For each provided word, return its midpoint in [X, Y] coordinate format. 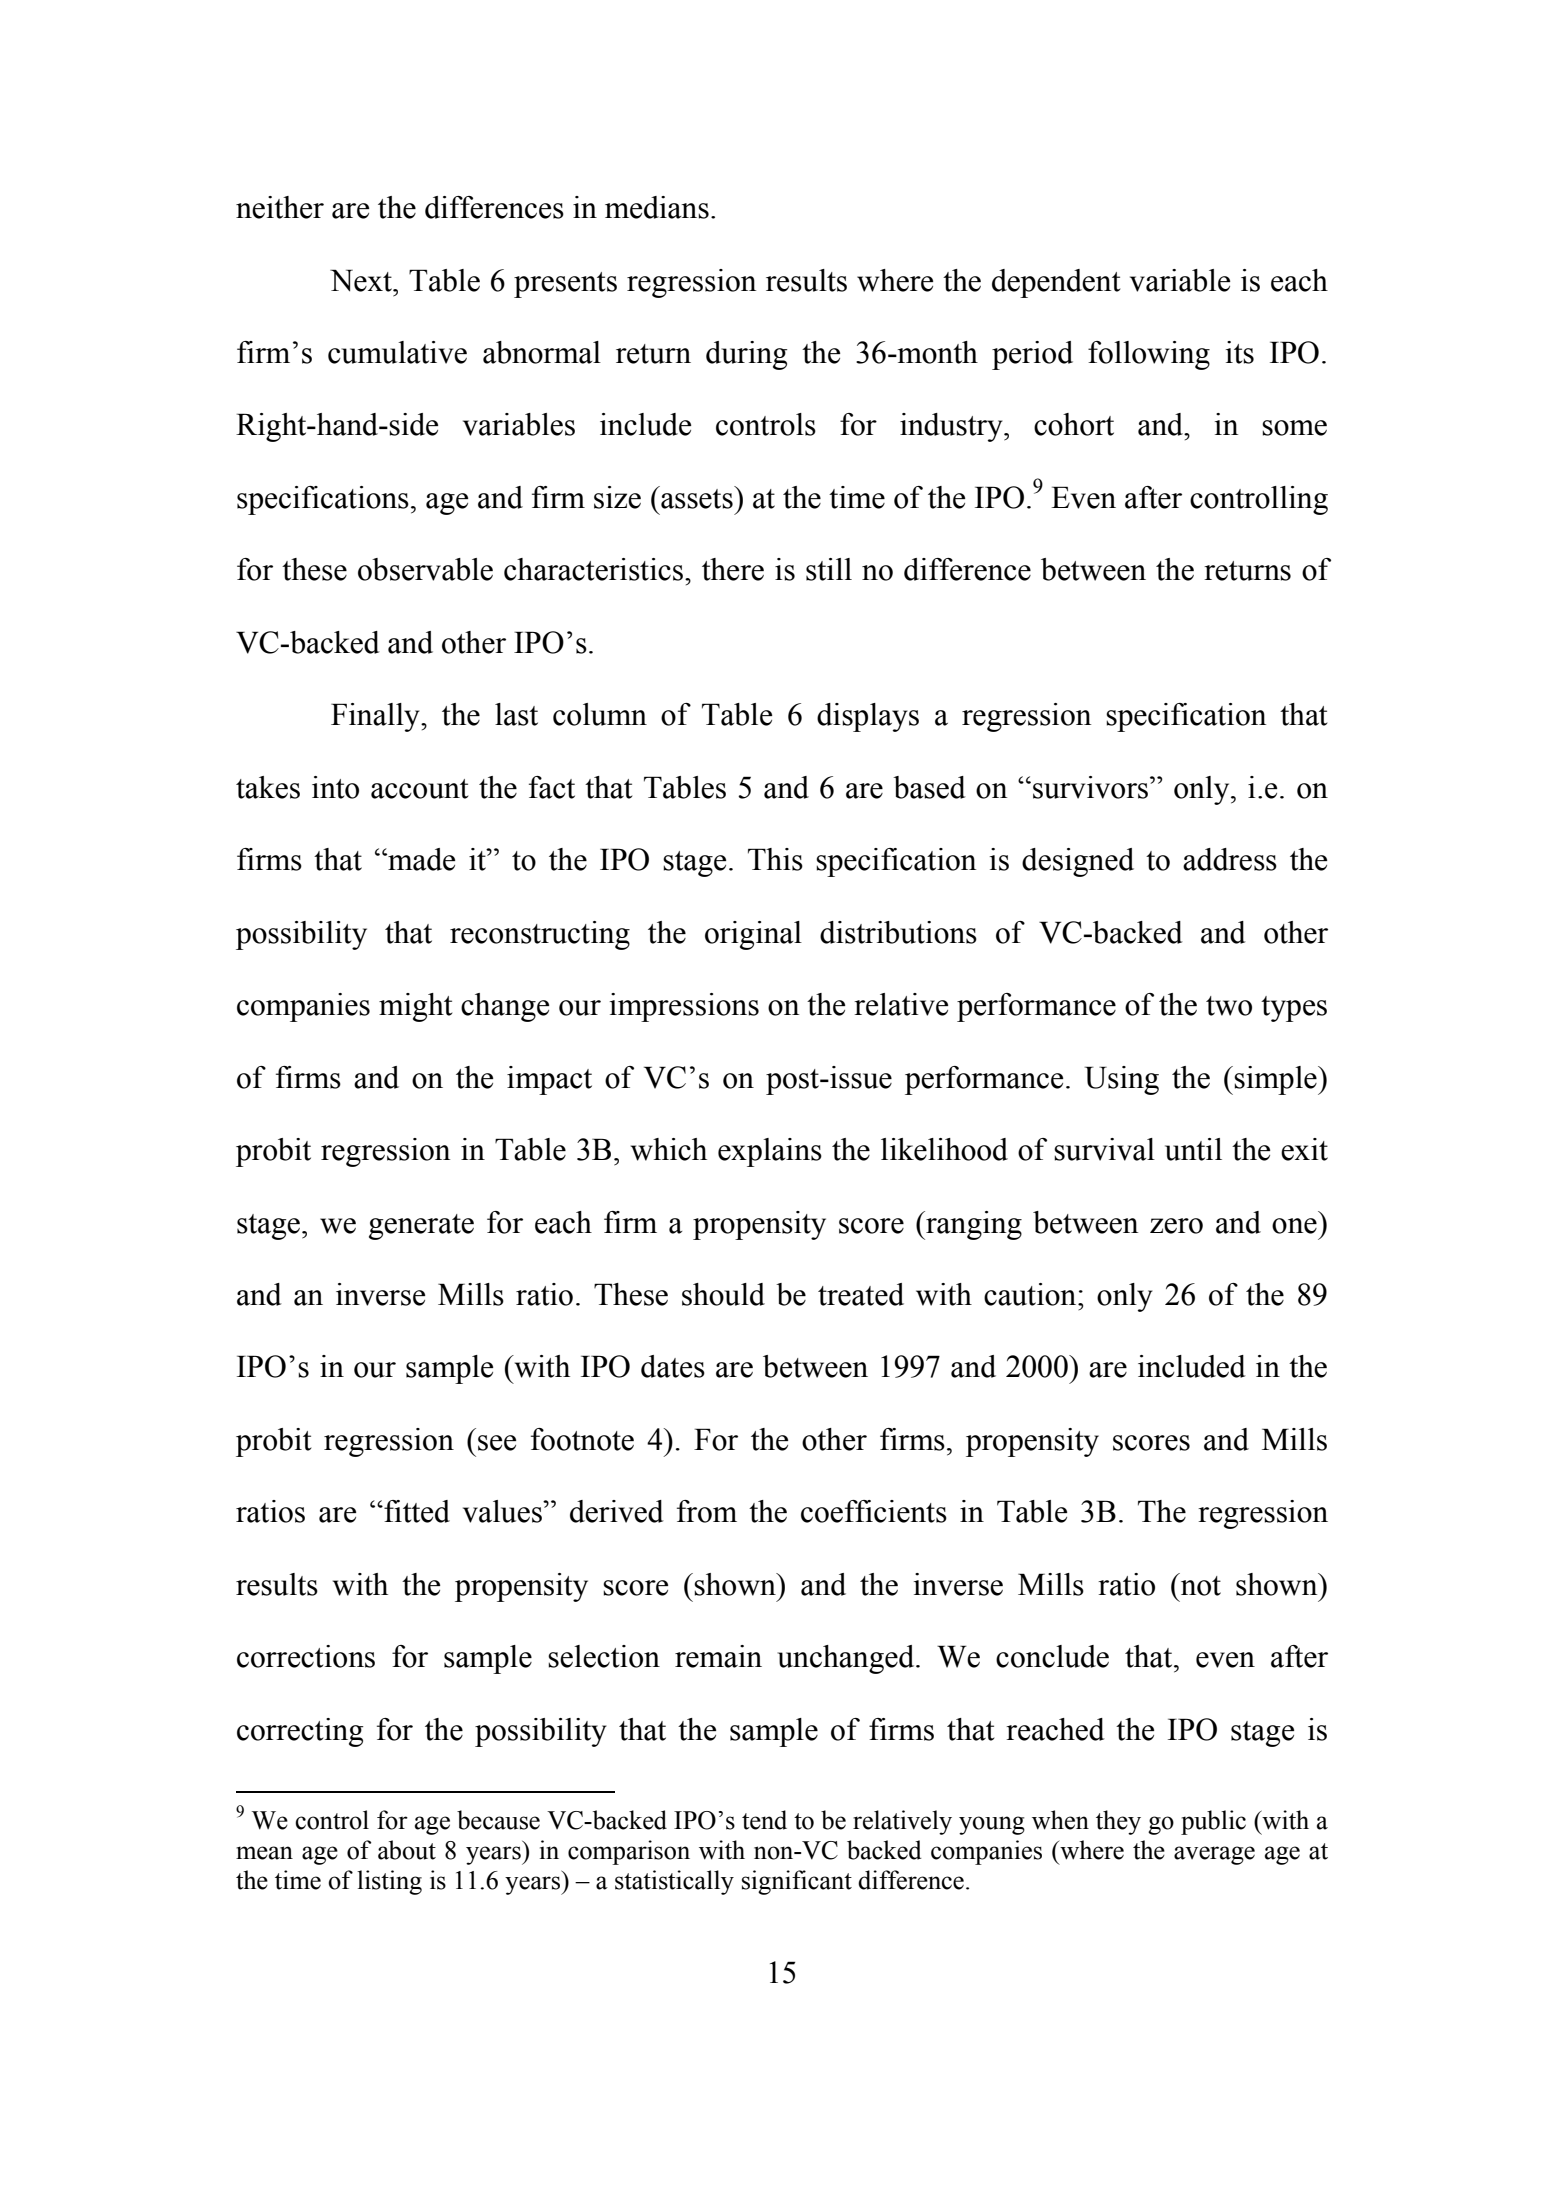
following [1149, 355]
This [775, 859]
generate [421, 1227]
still [829, 569]
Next [362, 280]
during [746, 355]
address [1230, 859]
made [420, 859]
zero [1176, 1226]
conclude [1052, 1656]
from [707, 1511]
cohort [1074, 424]
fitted [416, 1511]
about [407, 1850]
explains [770, 1152]
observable [425, 569]
